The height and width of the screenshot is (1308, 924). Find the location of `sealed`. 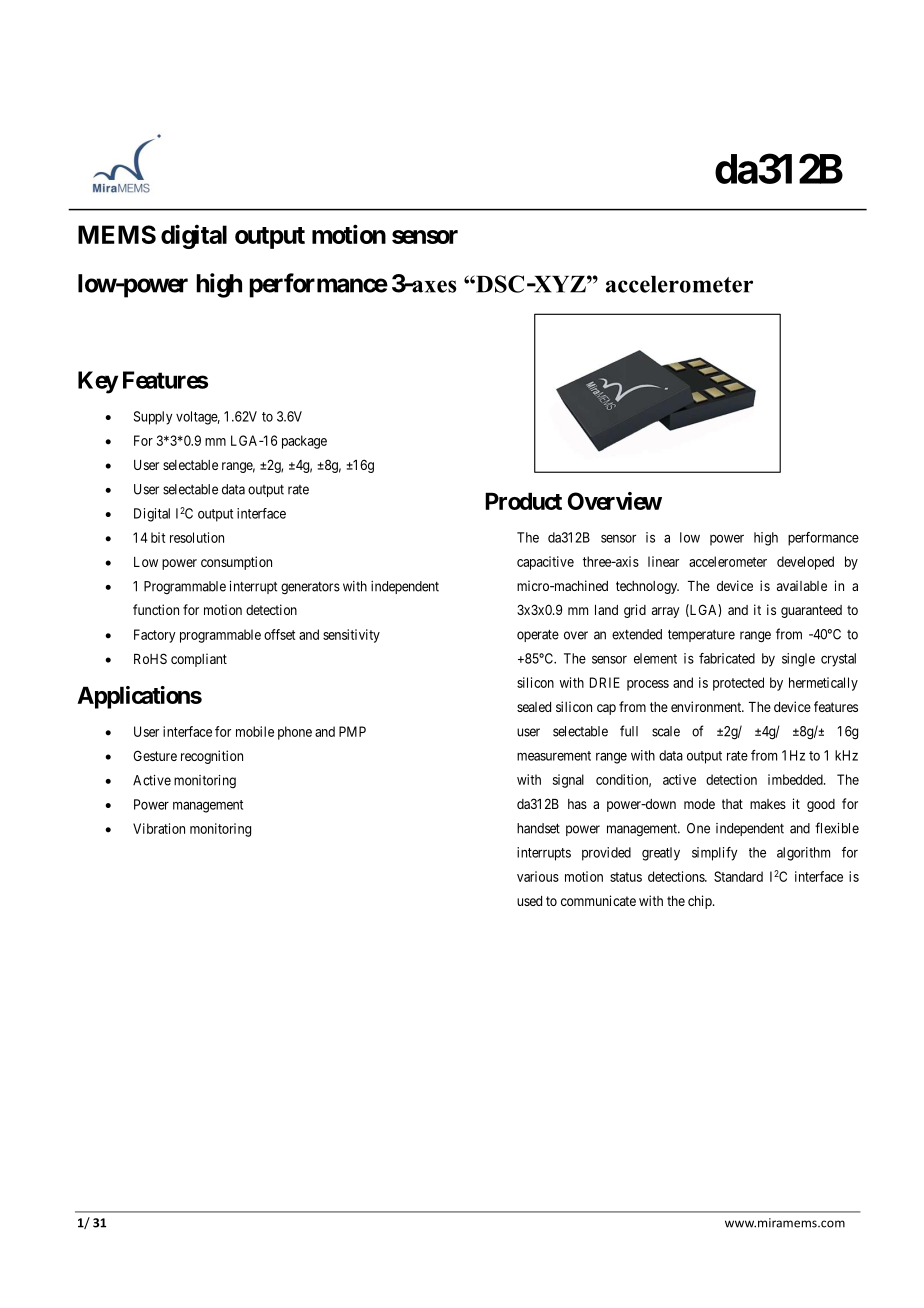

sealed is located at coordinates (534, 707).
